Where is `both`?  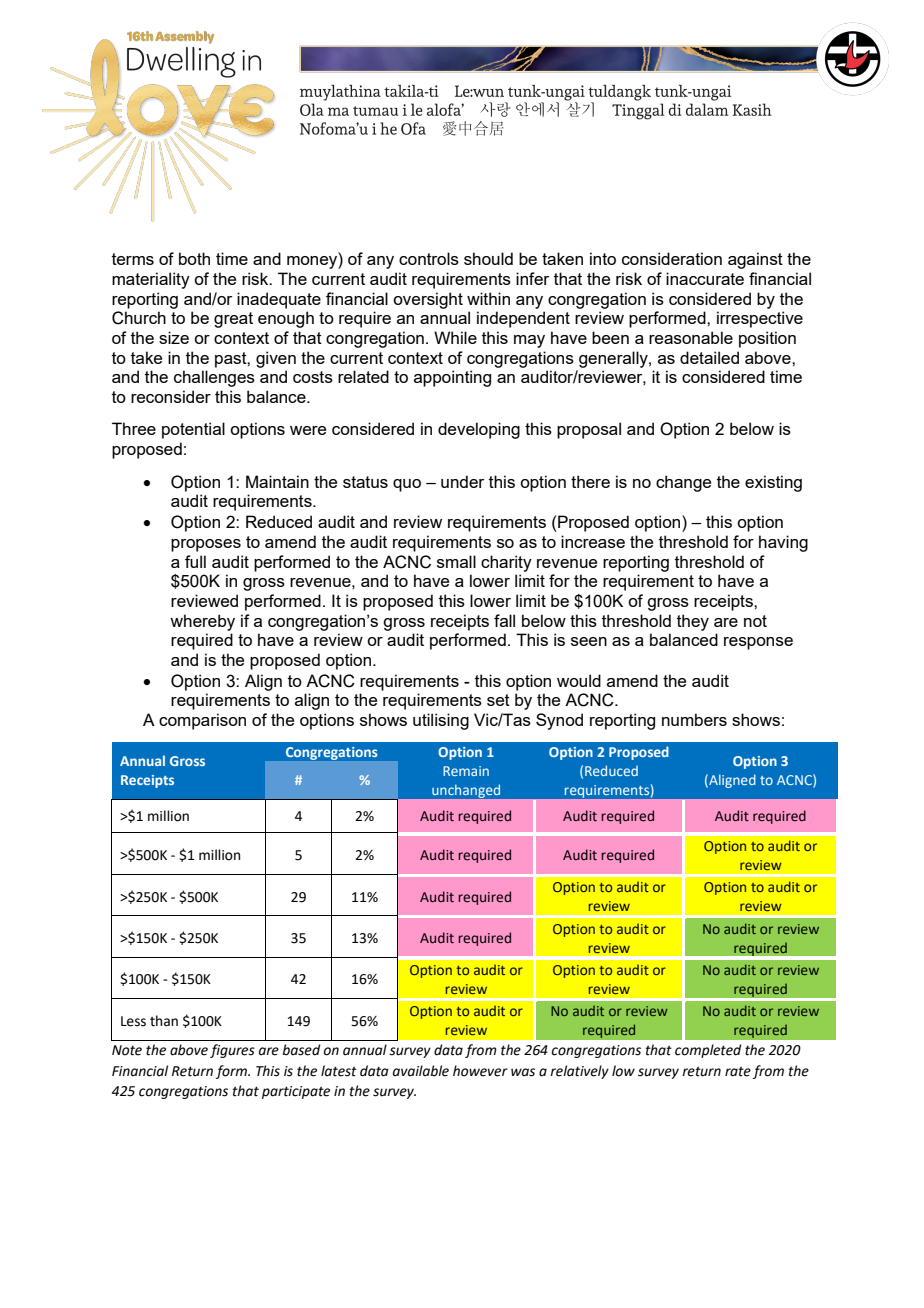
both is located at coordinates (194, 258).
